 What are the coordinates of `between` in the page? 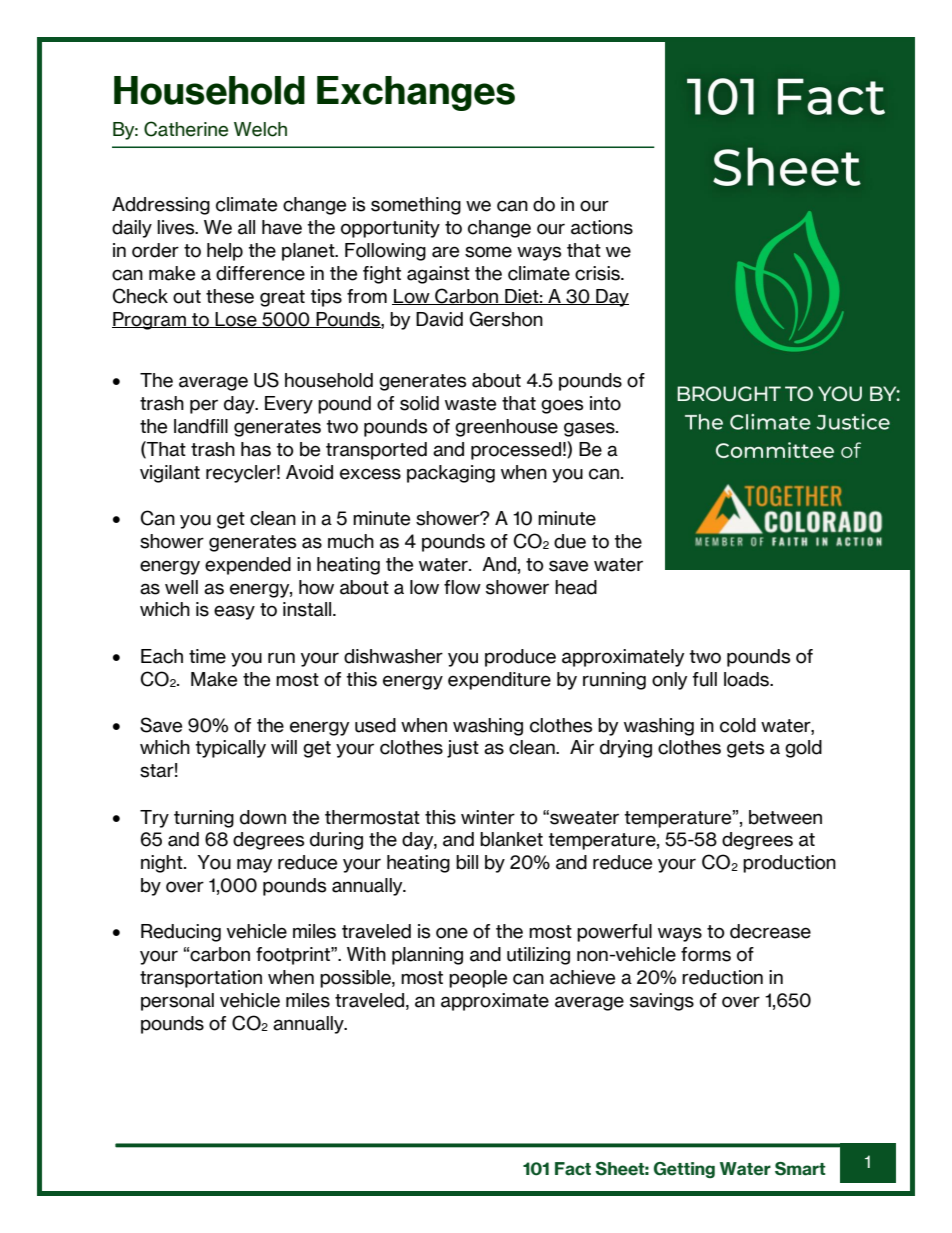 It's located at (785, 817).
